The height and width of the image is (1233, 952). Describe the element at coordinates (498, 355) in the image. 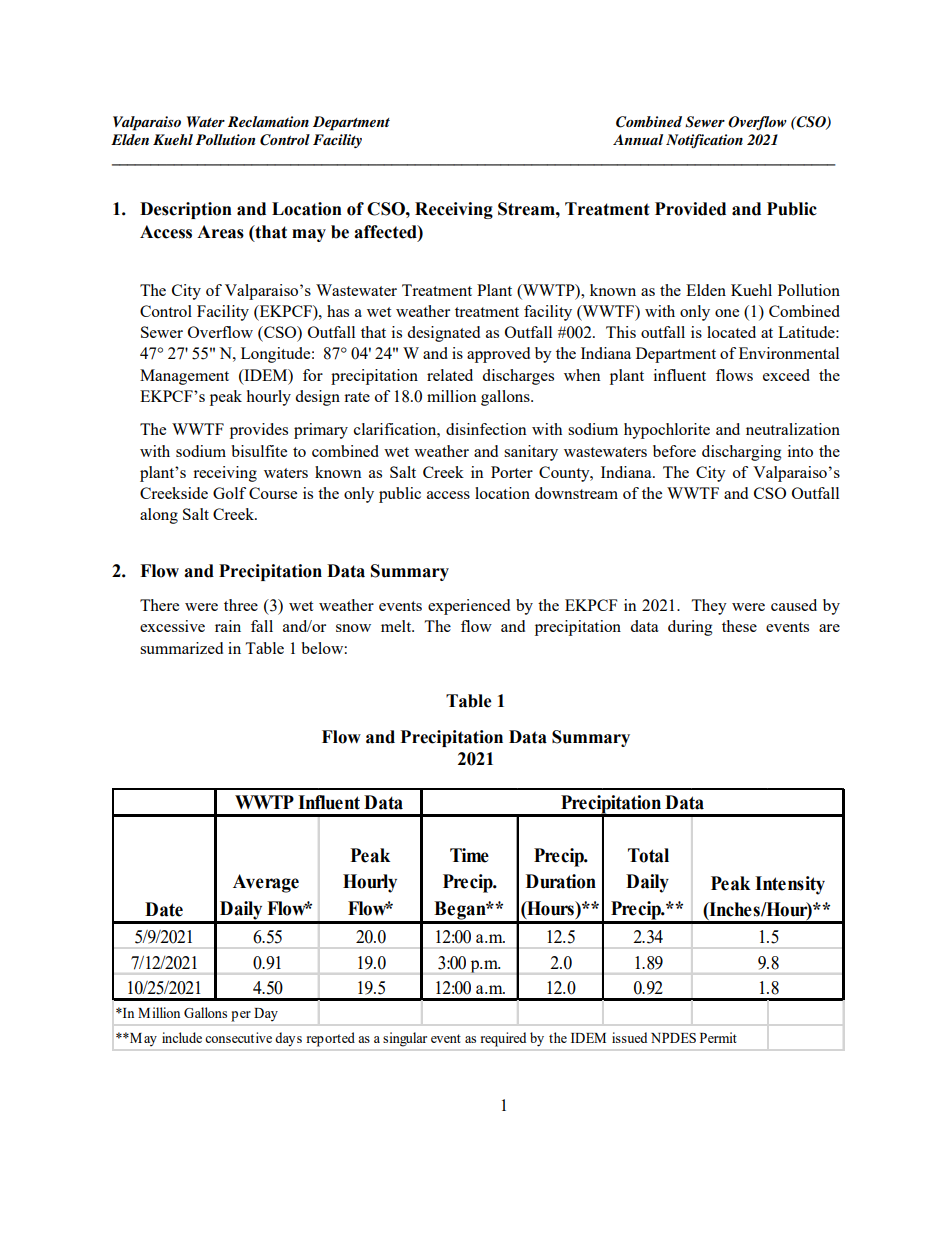

I see `approved` at that location.
